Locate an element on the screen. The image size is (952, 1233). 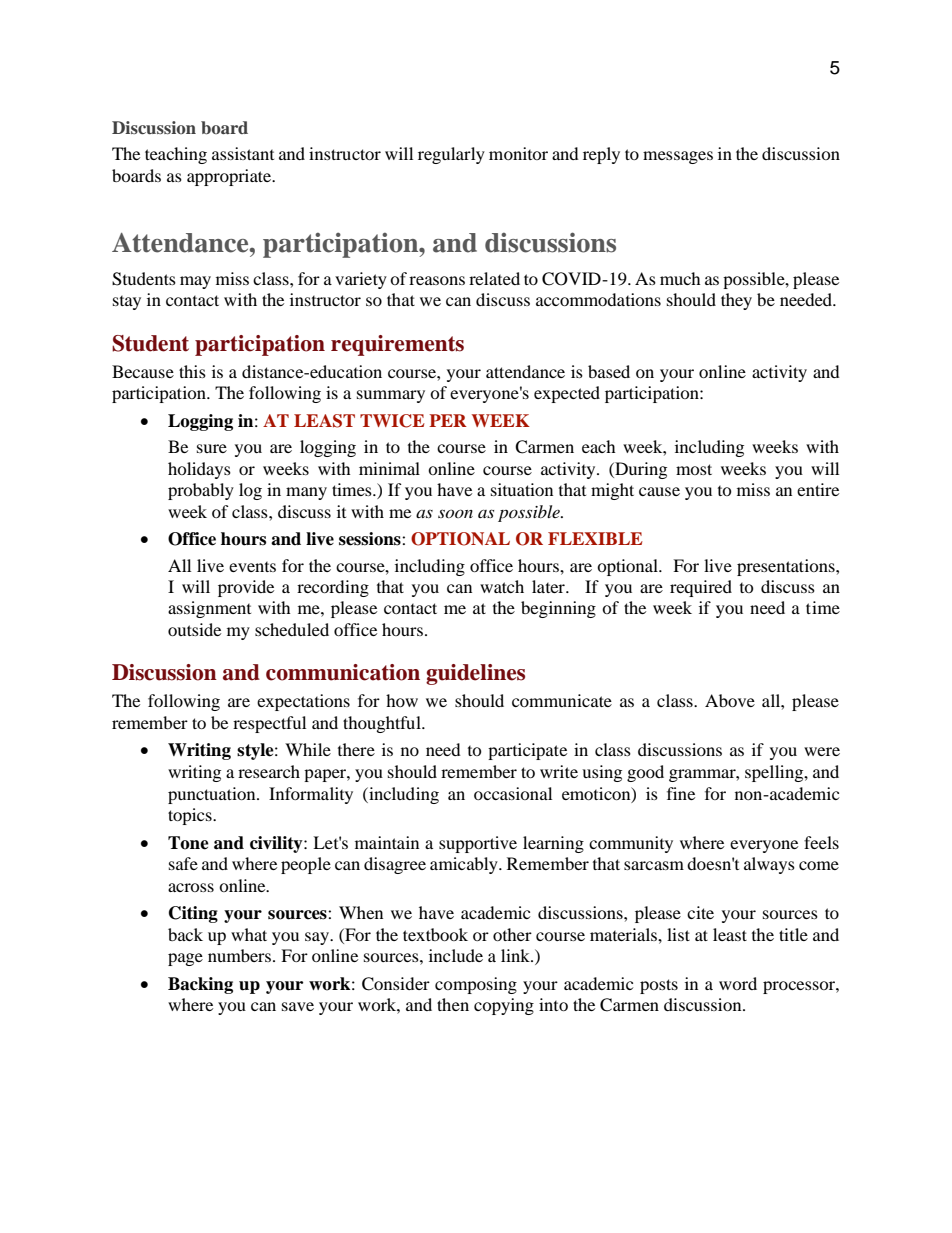
regularly is located at coordinates (451, 155).
